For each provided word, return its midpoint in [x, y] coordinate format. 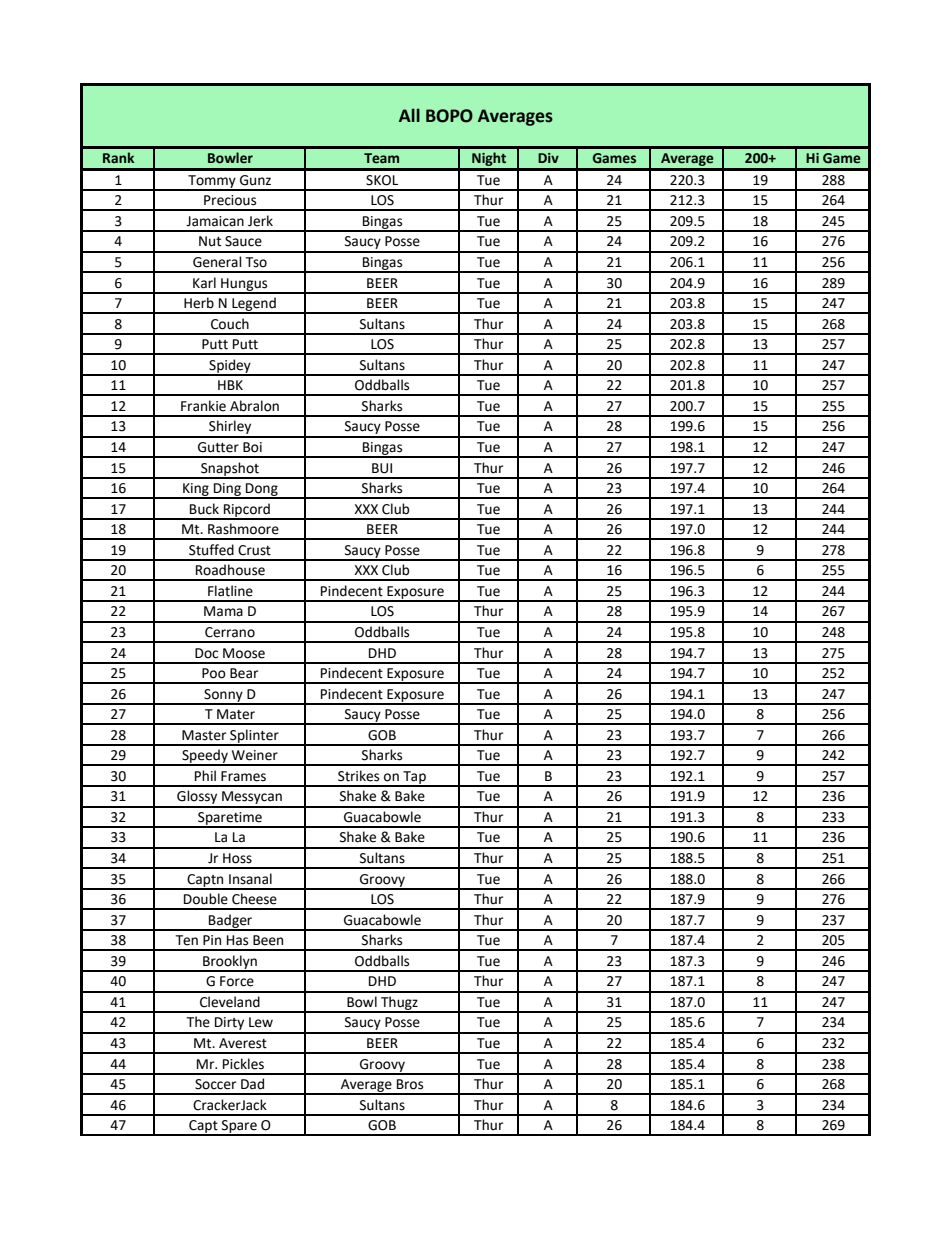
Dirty [230, 1025]
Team [381, 158]
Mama [223, 611]
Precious [230, 200]
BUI [382, 468]
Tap [414, 778]
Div [548, 158]
